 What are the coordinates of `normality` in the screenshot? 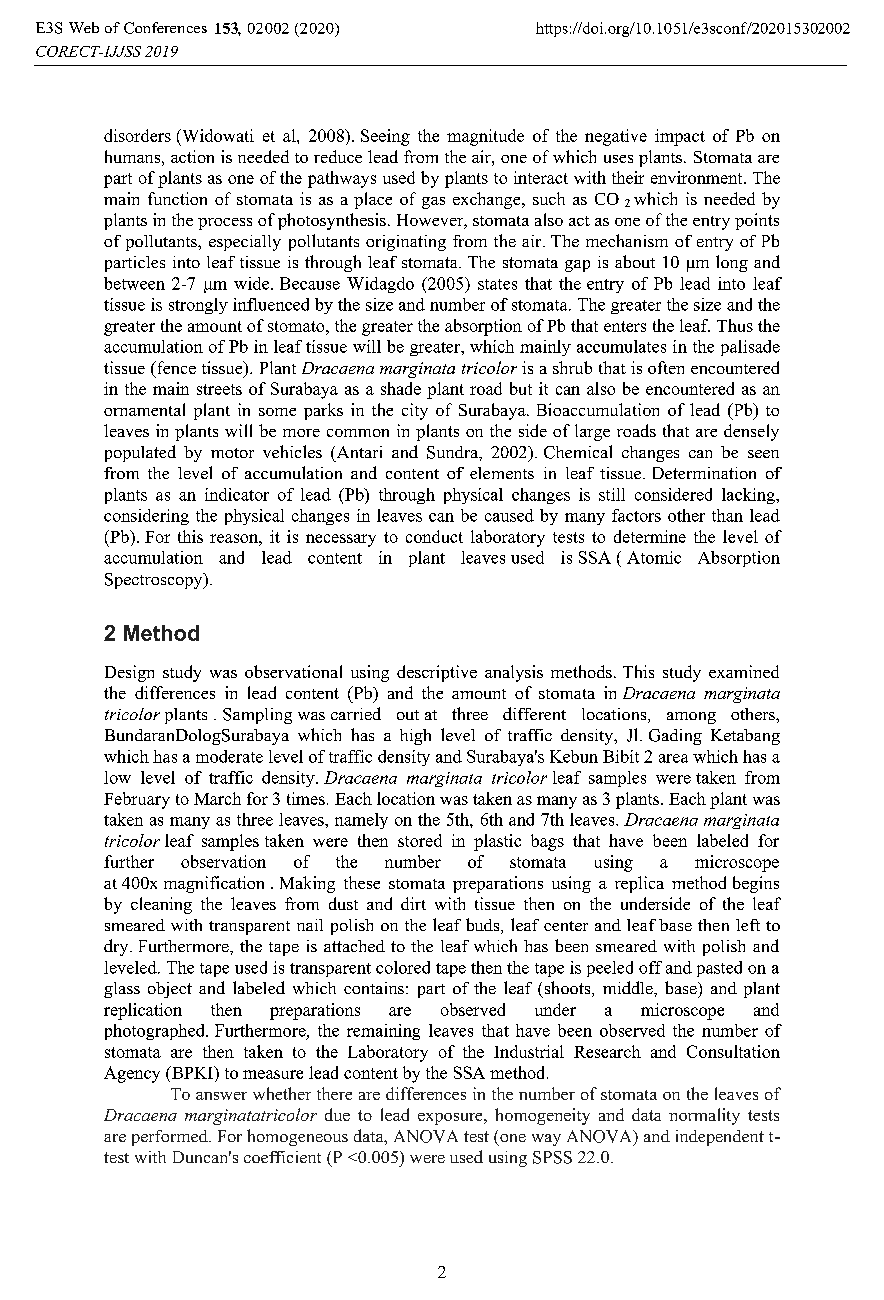 It's located at (704, 1116).
